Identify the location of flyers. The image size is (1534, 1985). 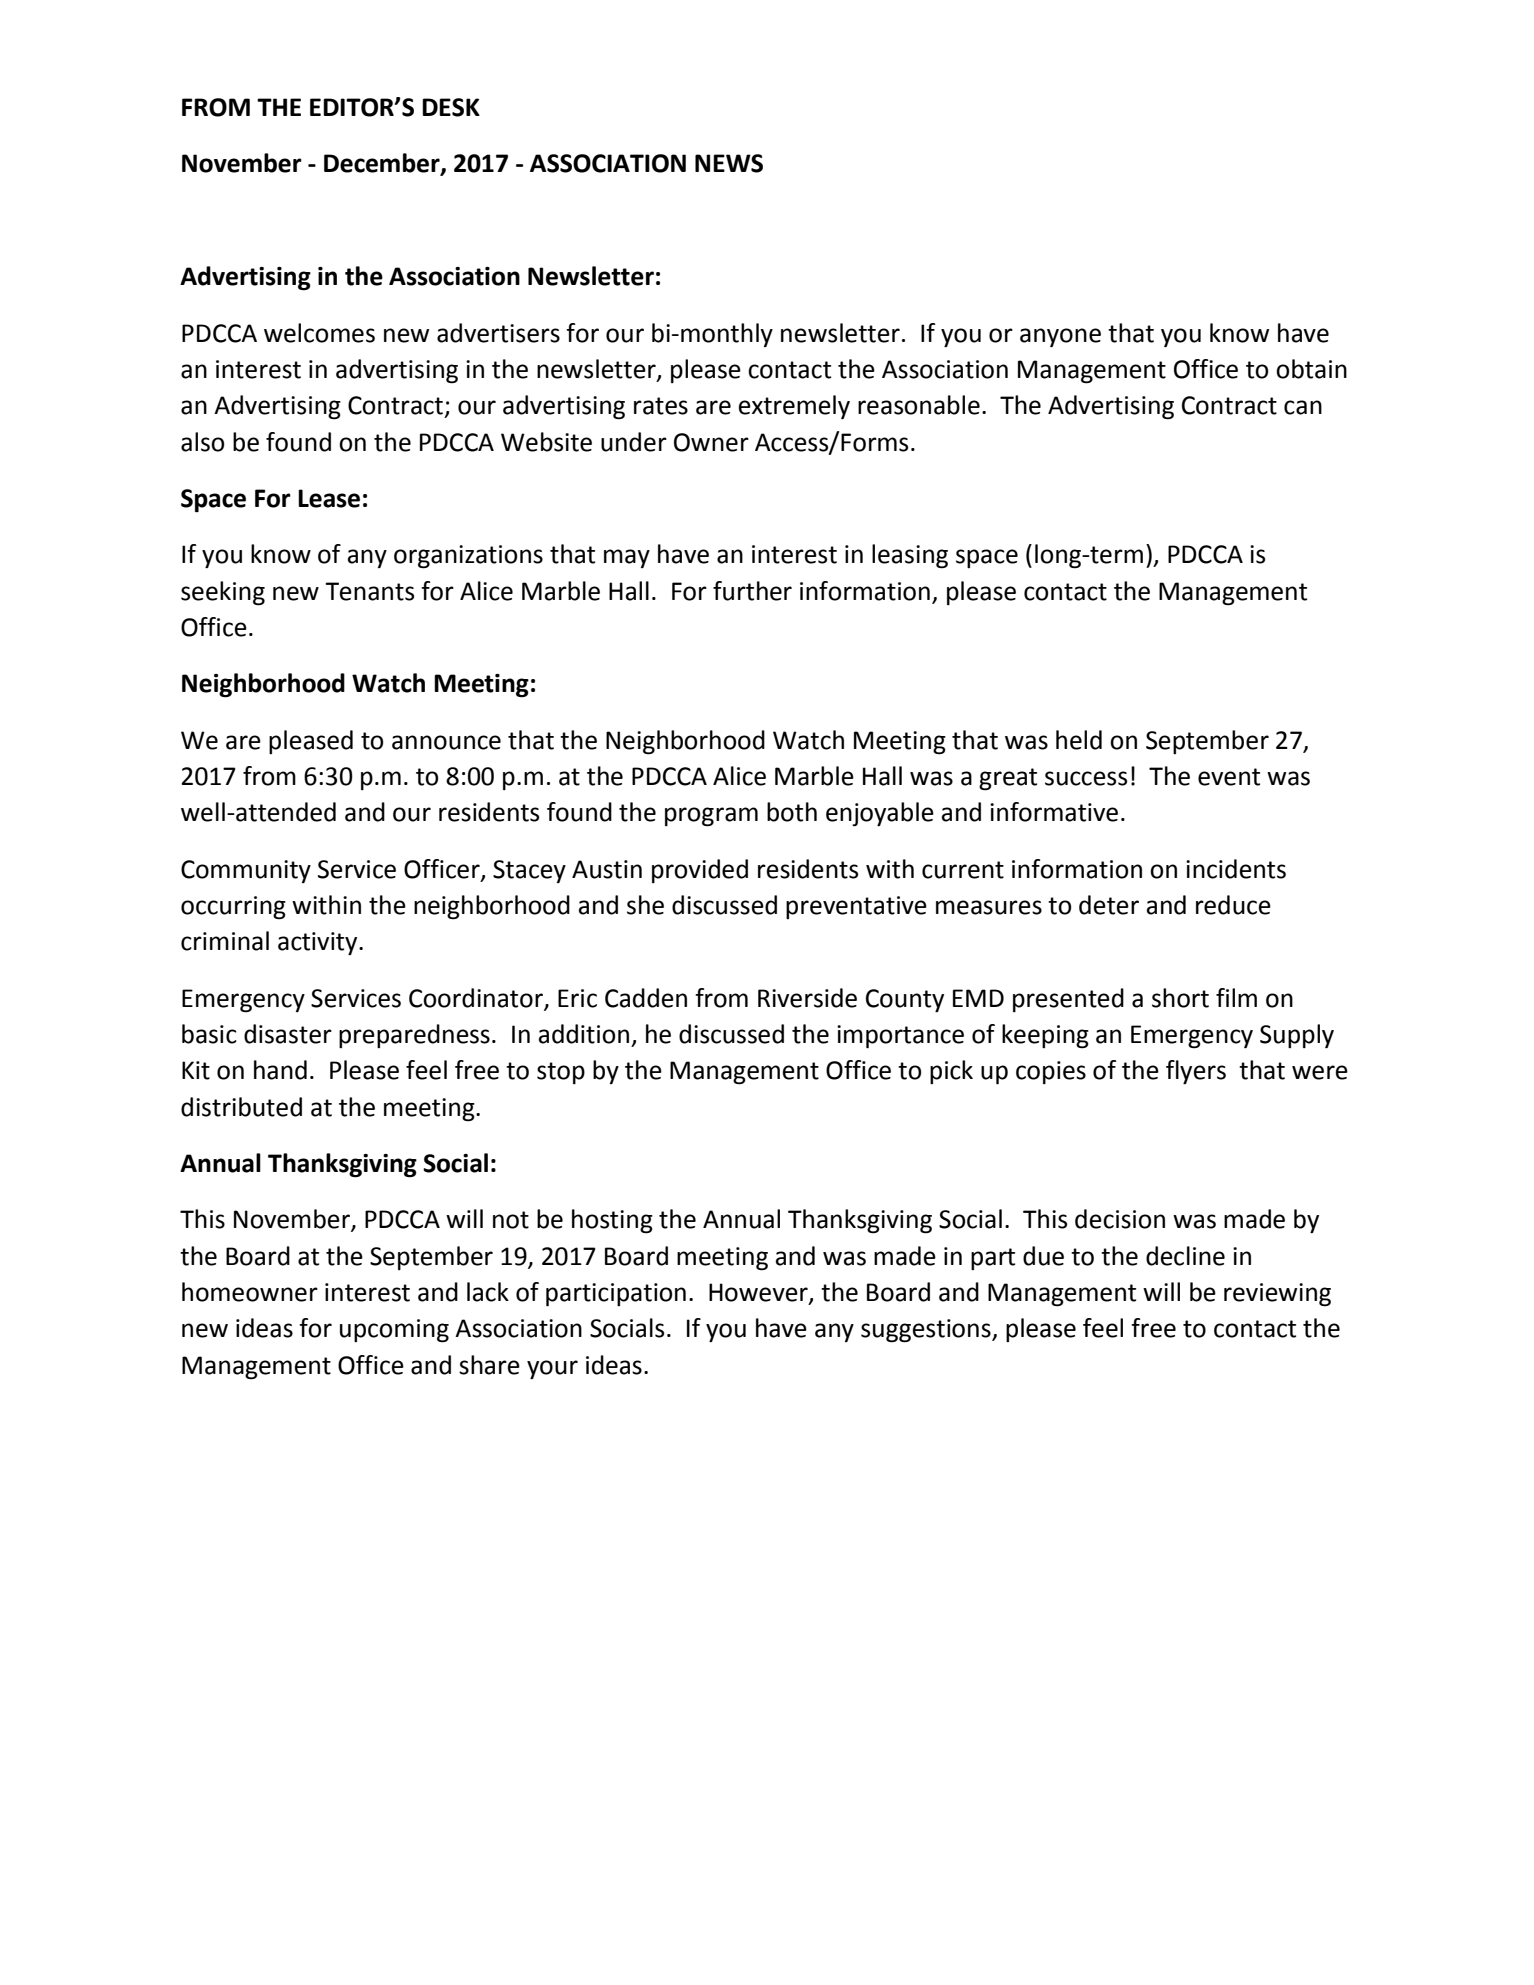
(1196, 1072).
